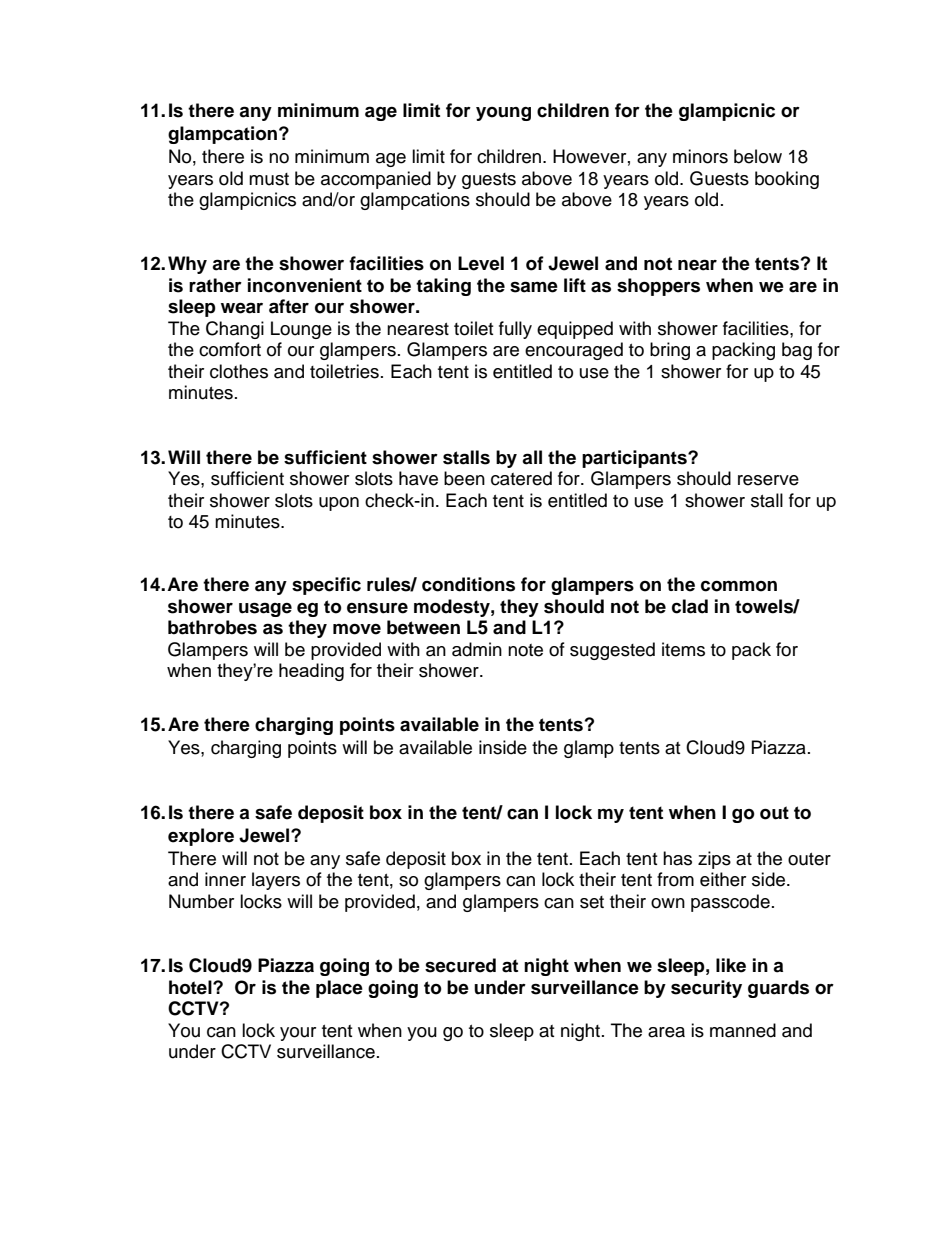 Image resolution: width=952 pixels, height=1233 pixels. Describe the element at coordinates (503, 114) in the screenshot. I see `young` at that location.
